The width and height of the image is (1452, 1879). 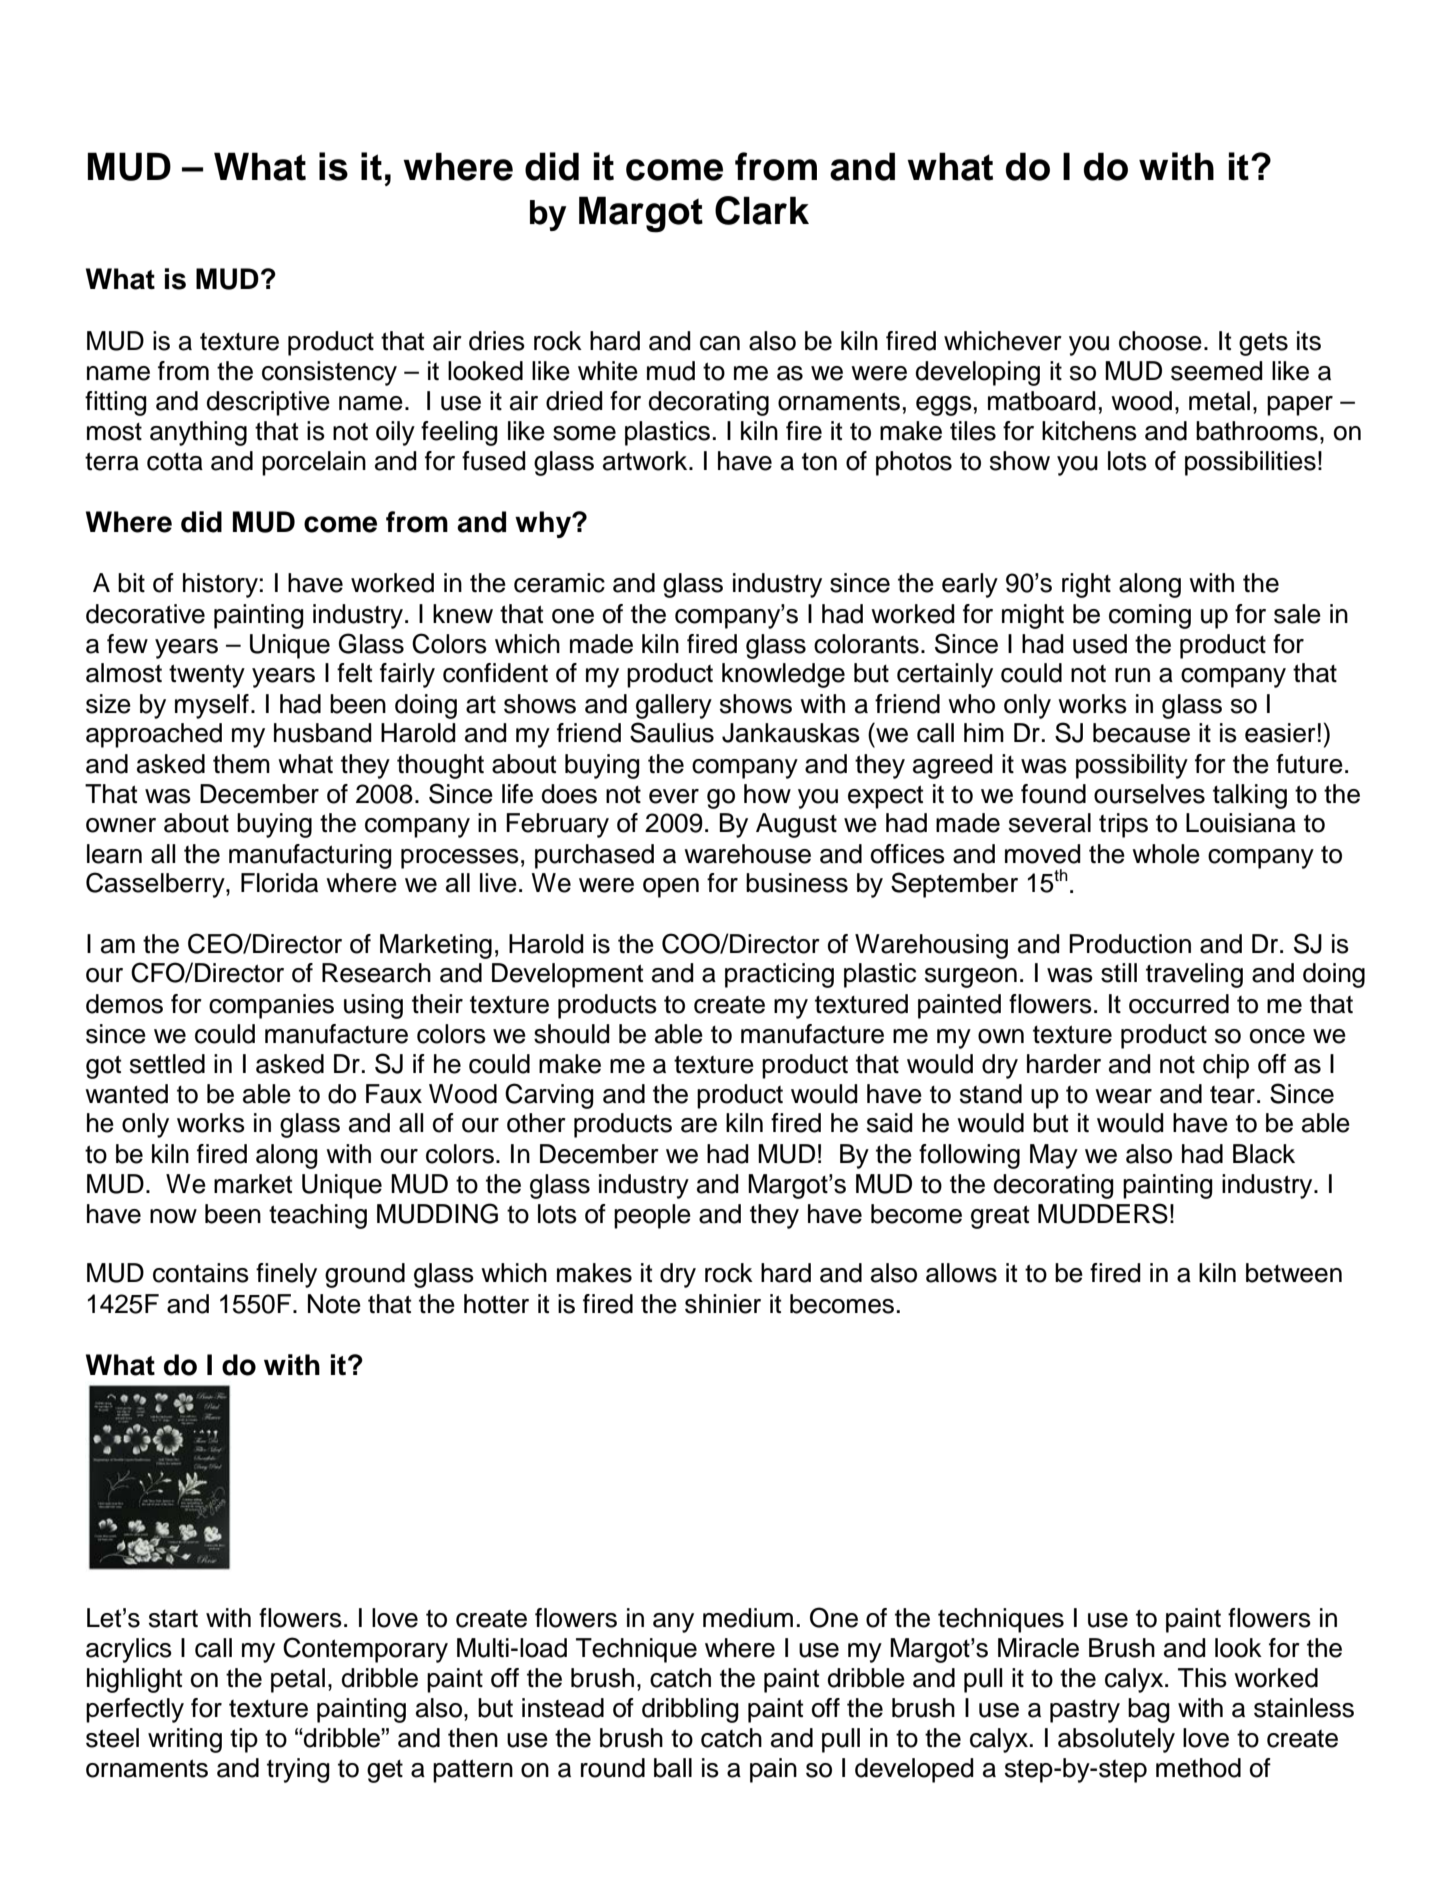 What do you see at coordinates (674, 706) in the image?
I see `gallery` at bounding box center [674, 706].
